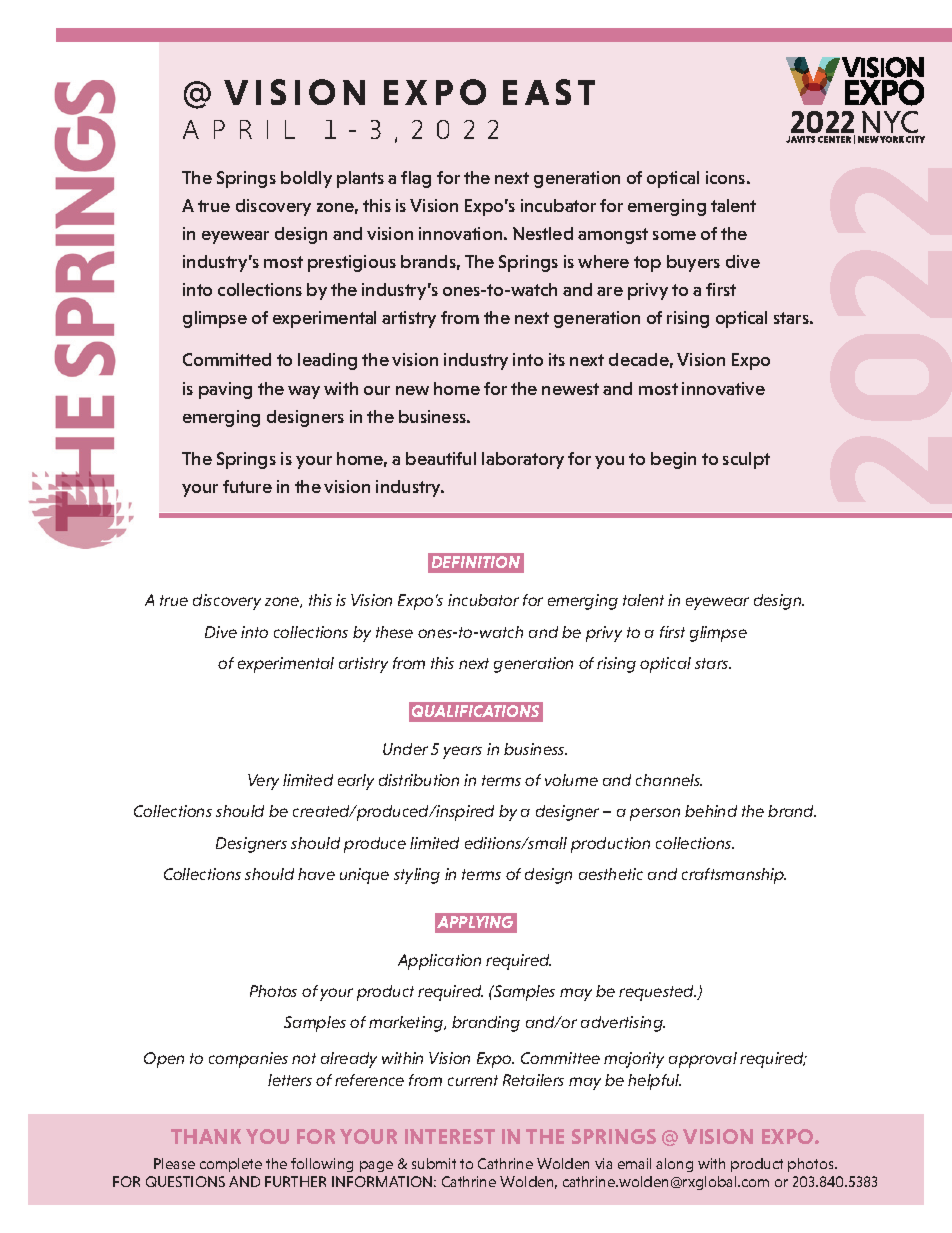  Describe the element at coordinates (723, 388) in the page. I see `innovative` at that location.
